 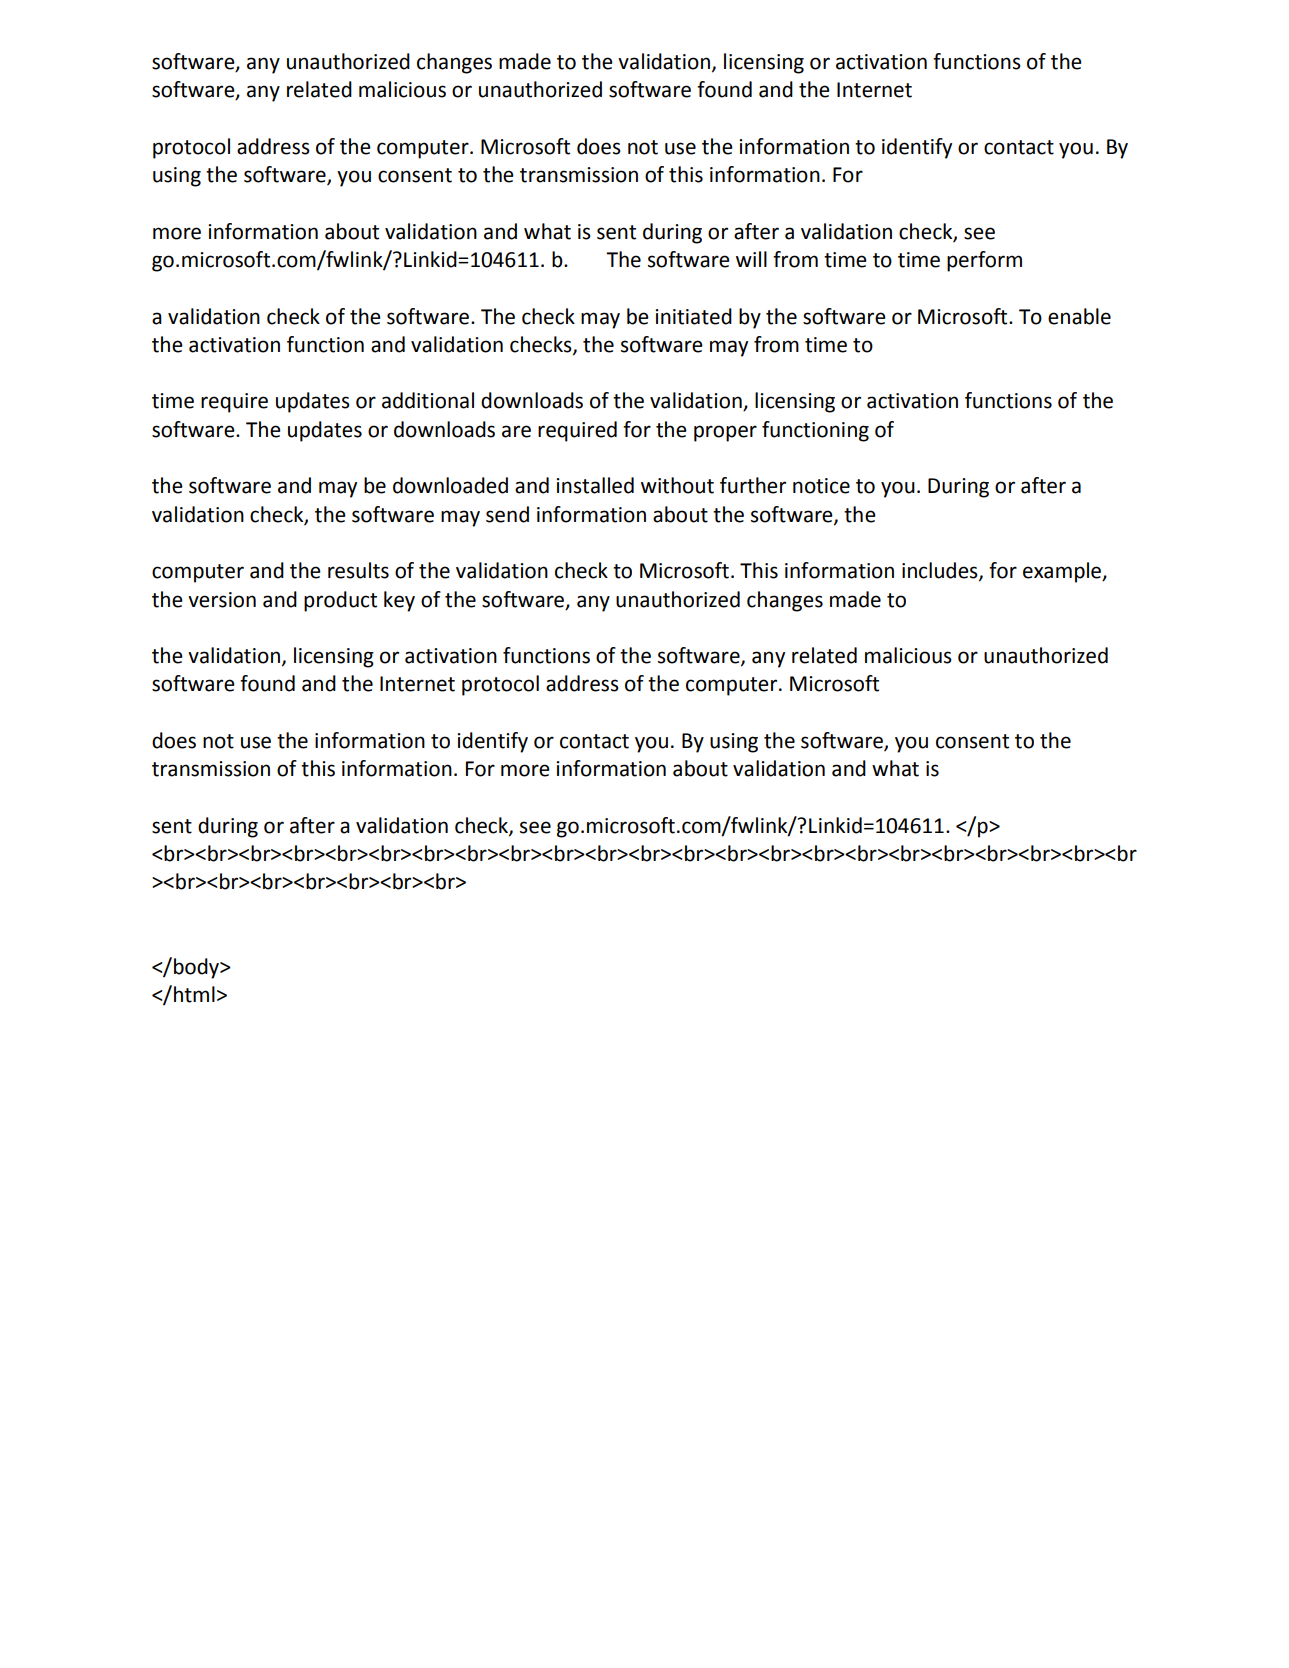 I want to click on html, so click(x=194, y=994).
